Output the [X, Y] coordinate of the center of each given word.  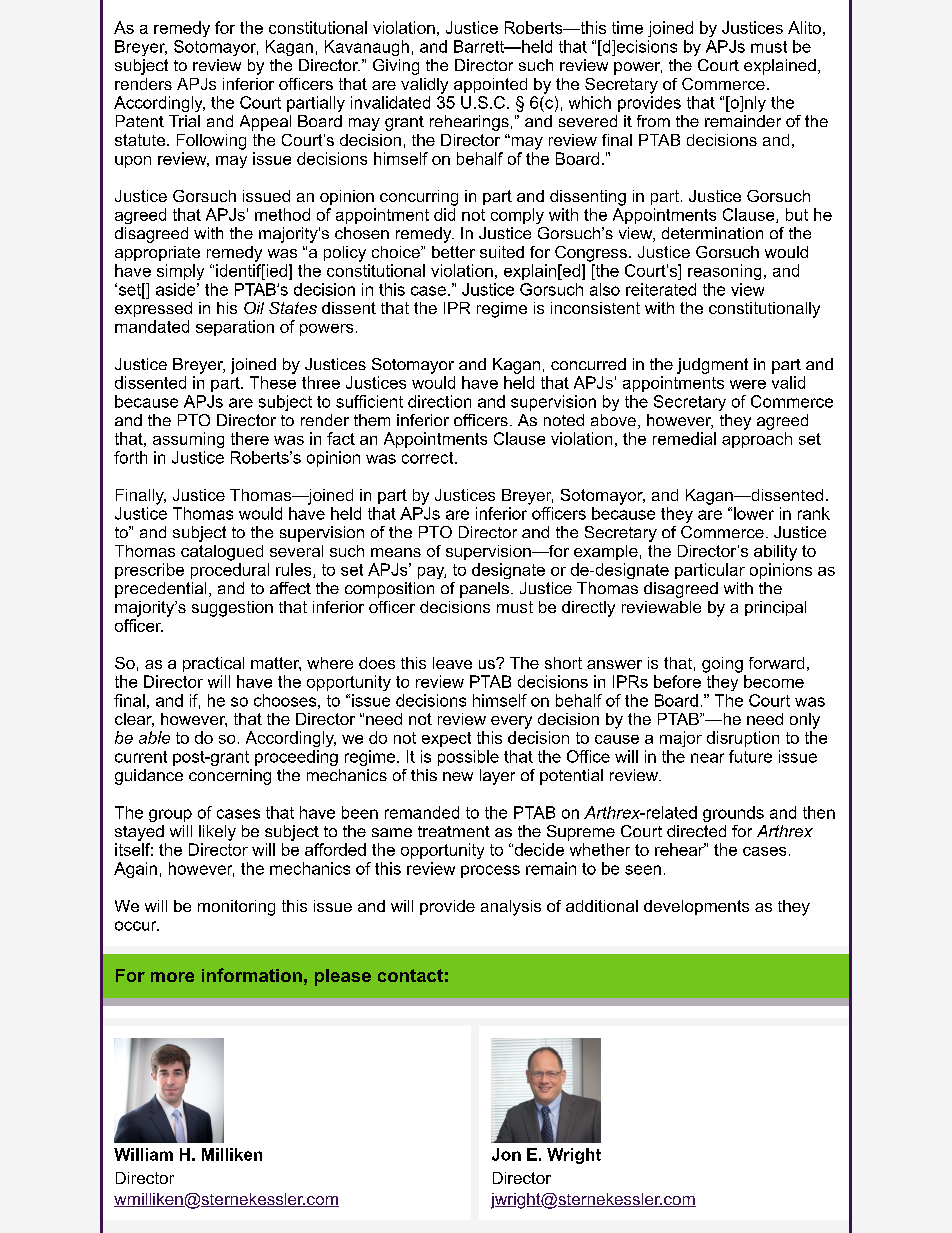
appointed [490, 85]
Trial [184, 121]
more [172, 977]
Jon [506, 1154]
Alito [804, 27]
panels [484, 590]
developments [696, 907]
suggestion [232, 609]
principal [775, 608]
